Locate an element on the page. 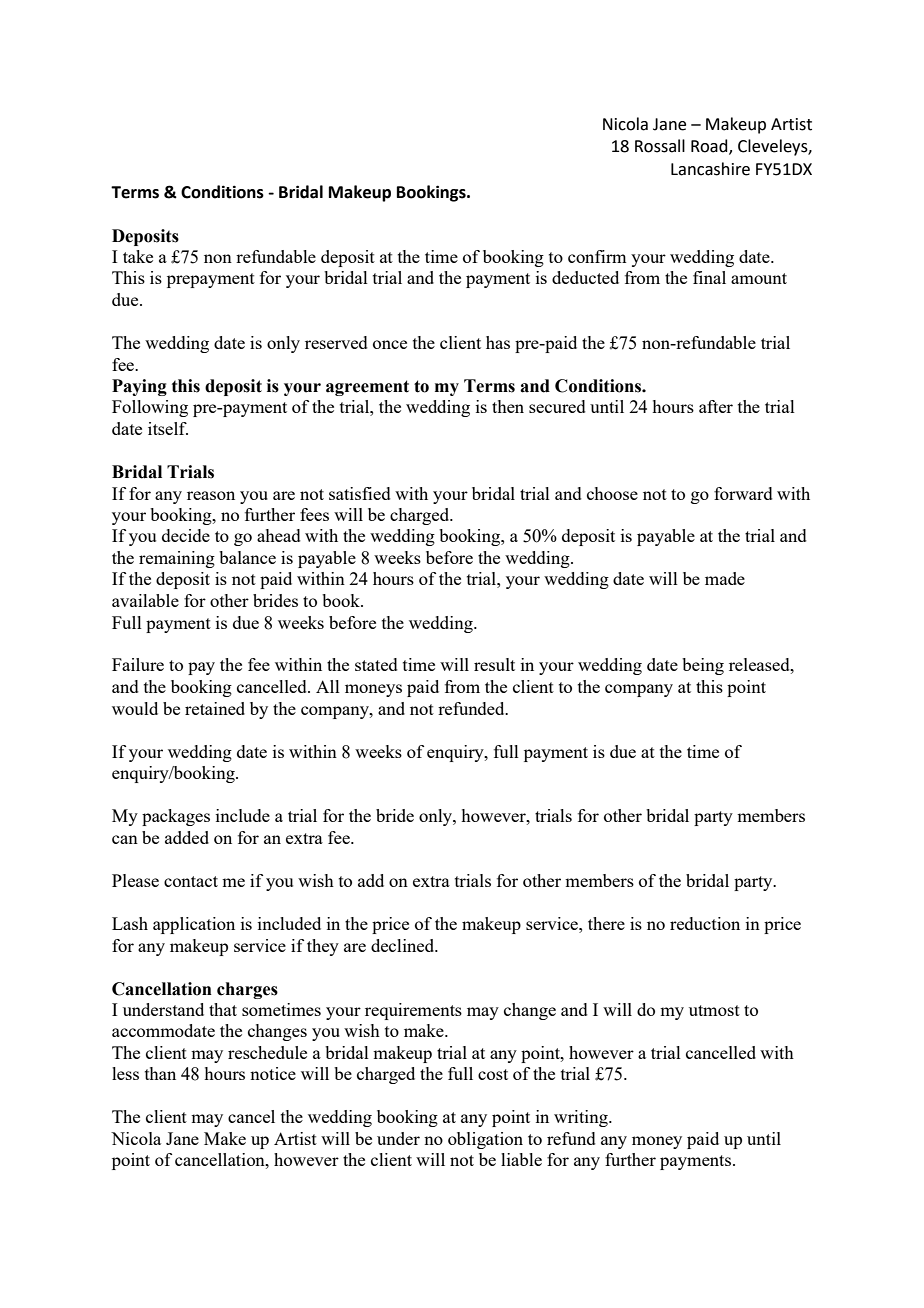  obligation is located at coordinates (485, 1140).
